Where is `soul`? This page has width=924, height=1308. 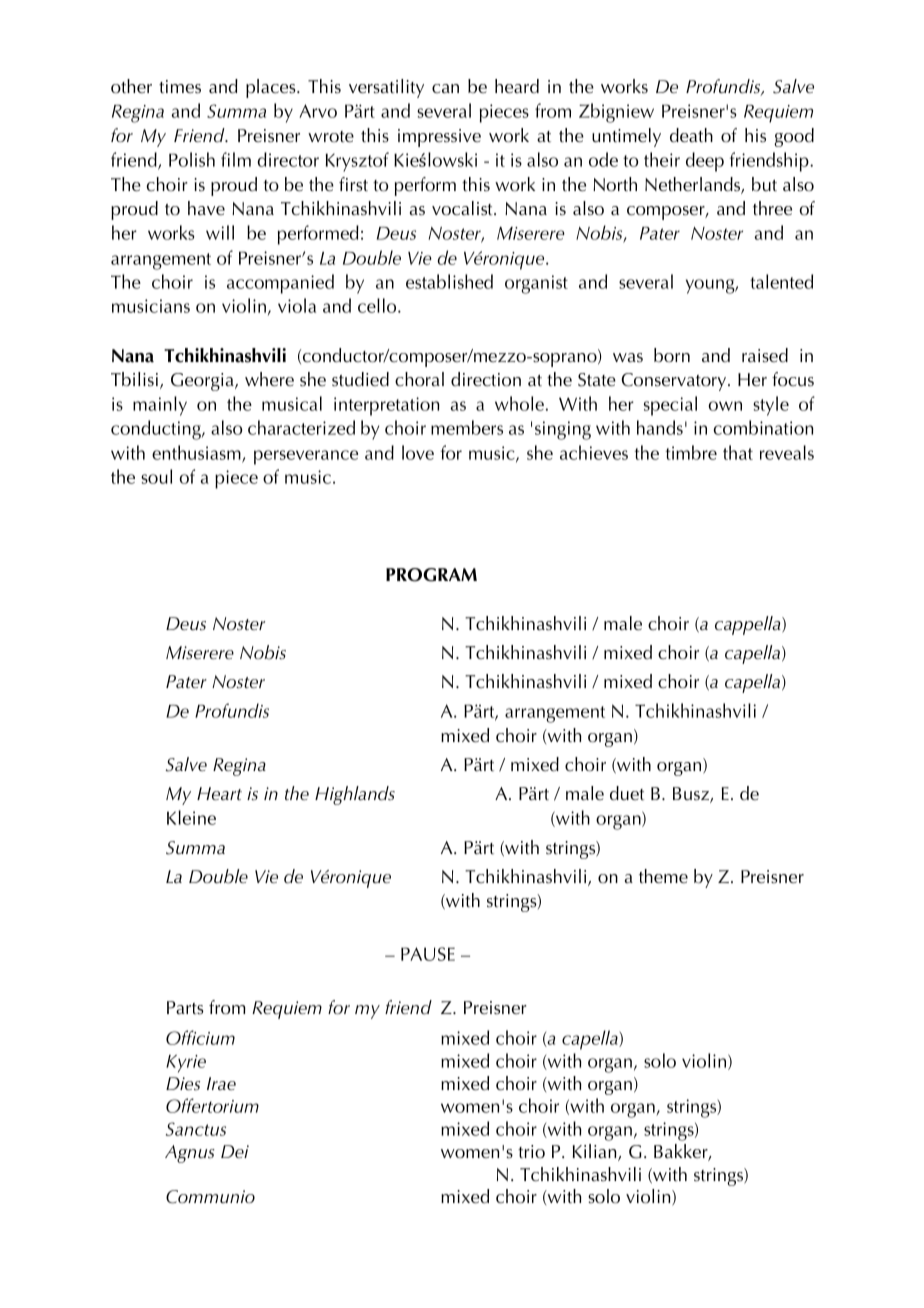 soul is located at coordinates (156, 476).
